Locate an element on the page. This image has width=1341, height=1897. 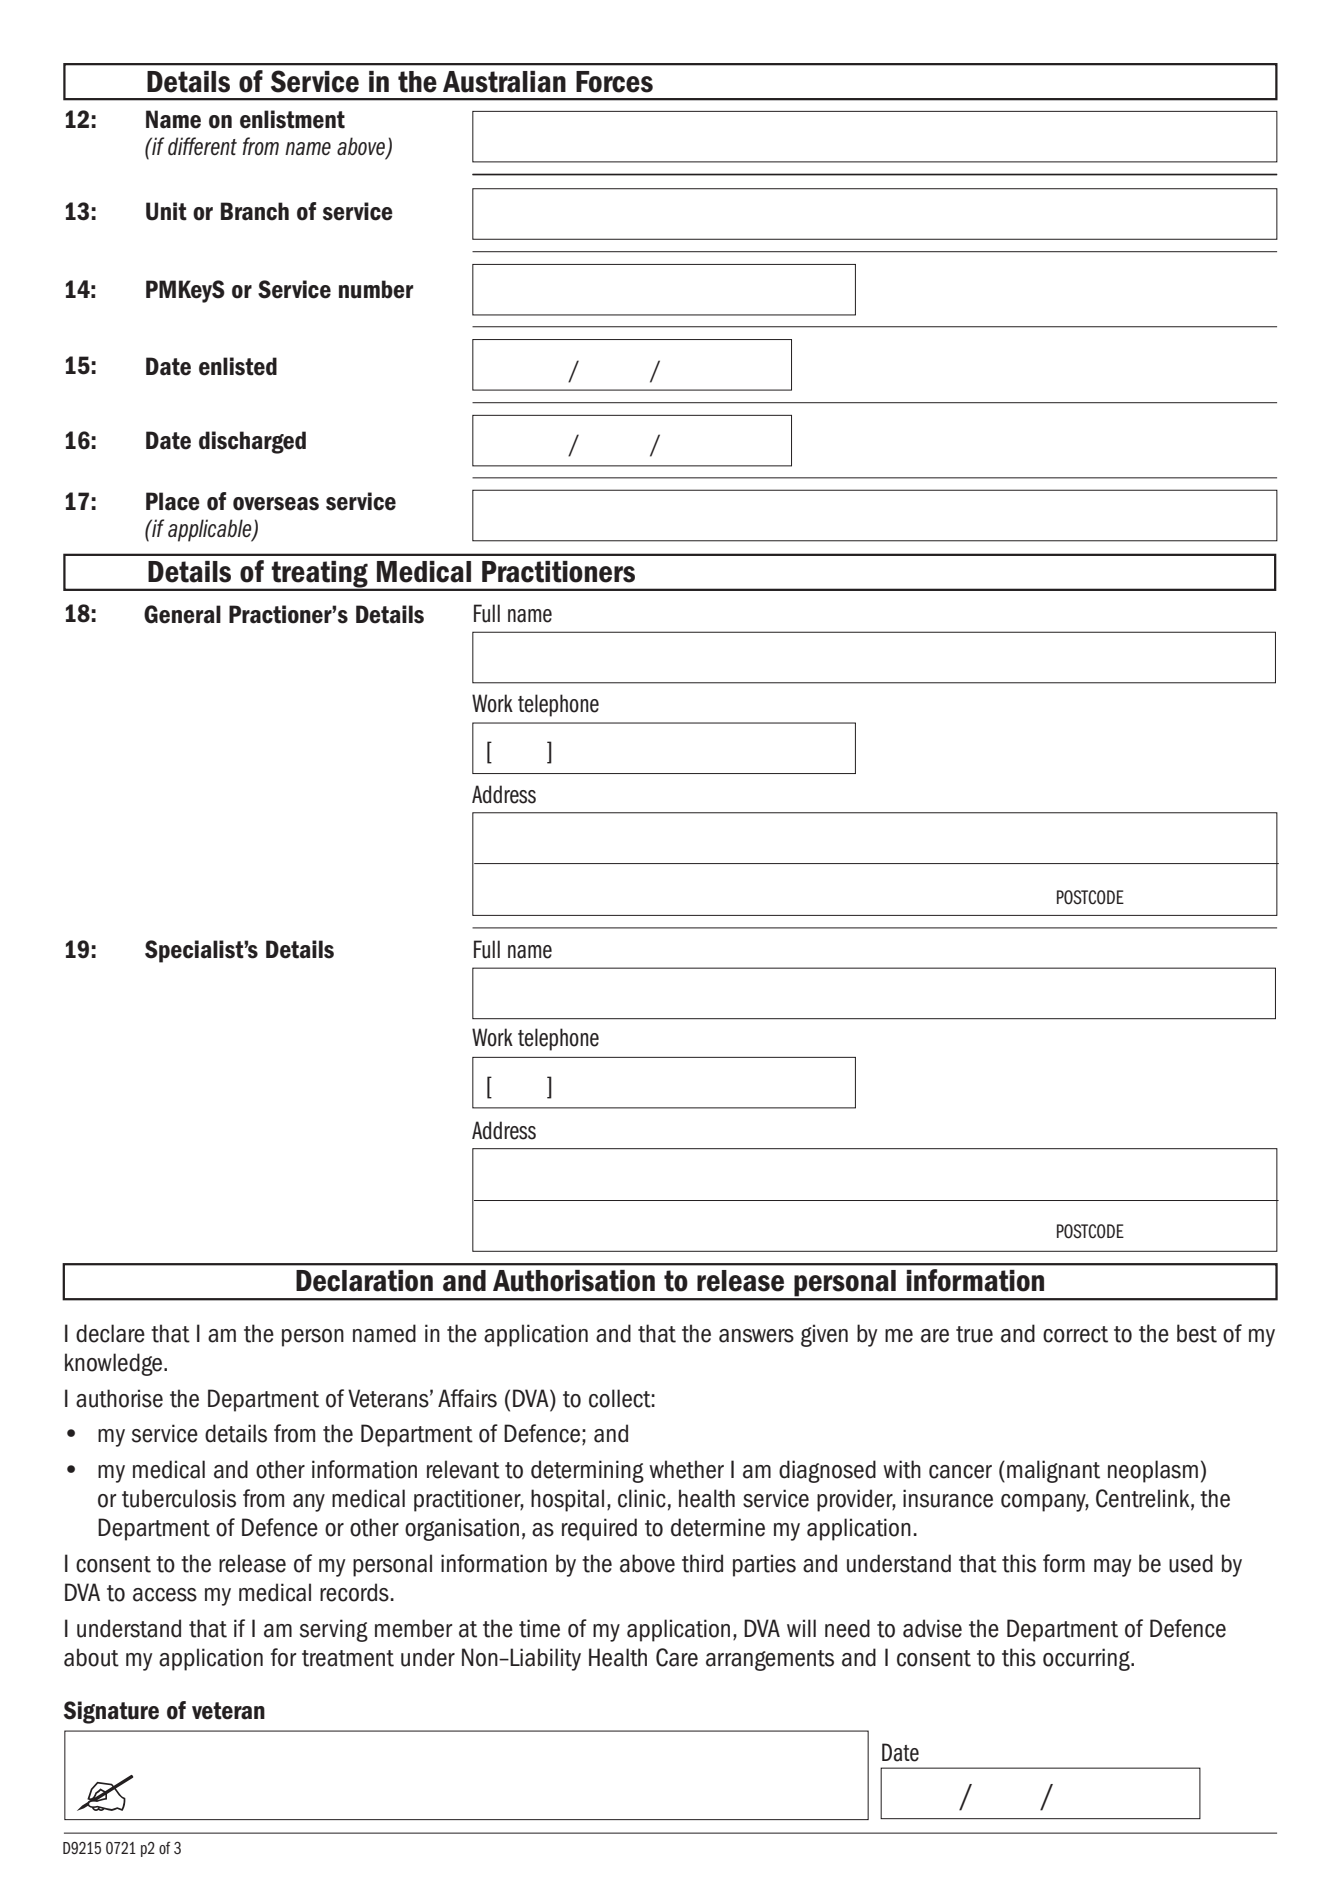
General is located at coordinates (182, 614).
